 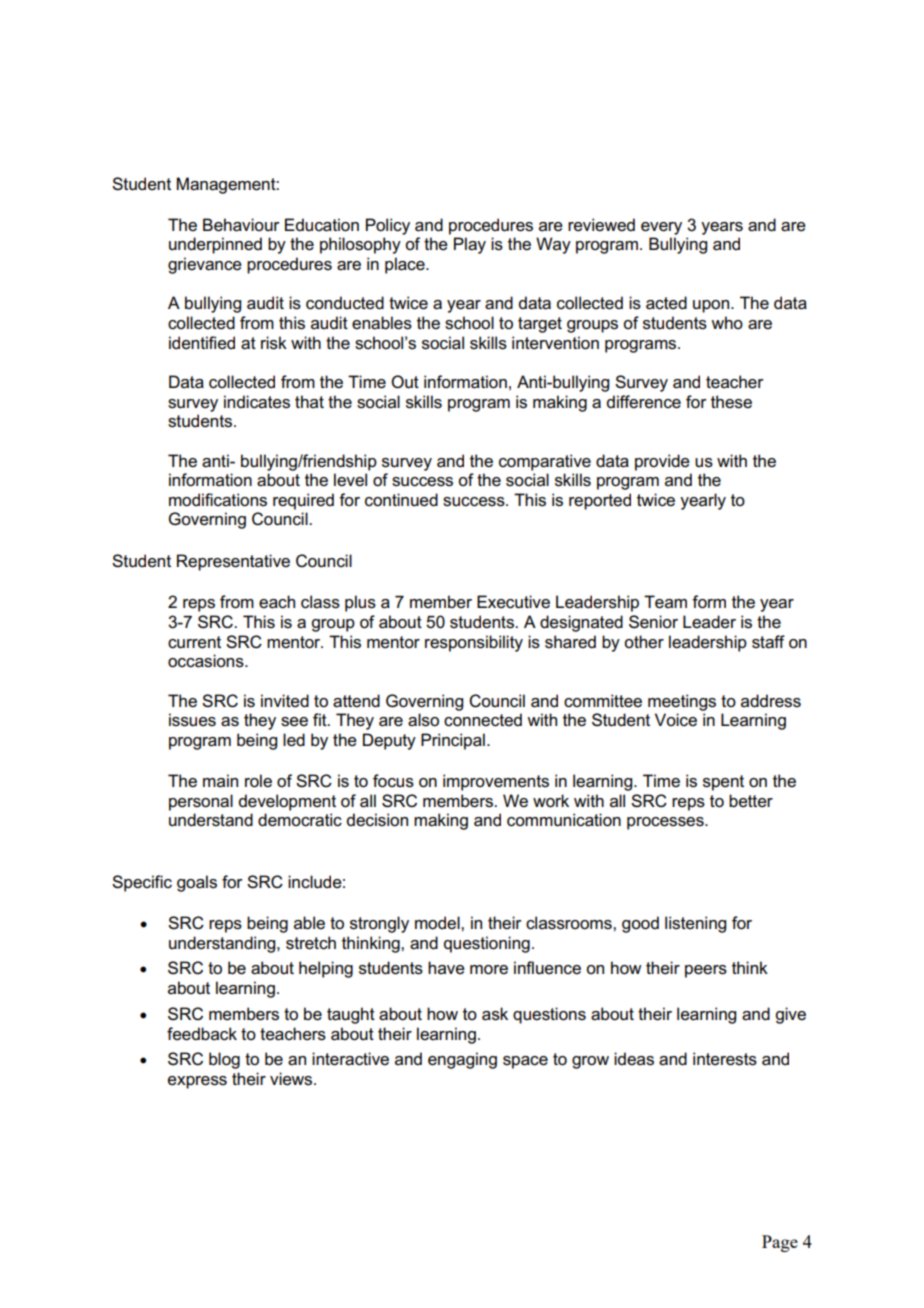 I want to click on every, so click(x=661, y=228).
